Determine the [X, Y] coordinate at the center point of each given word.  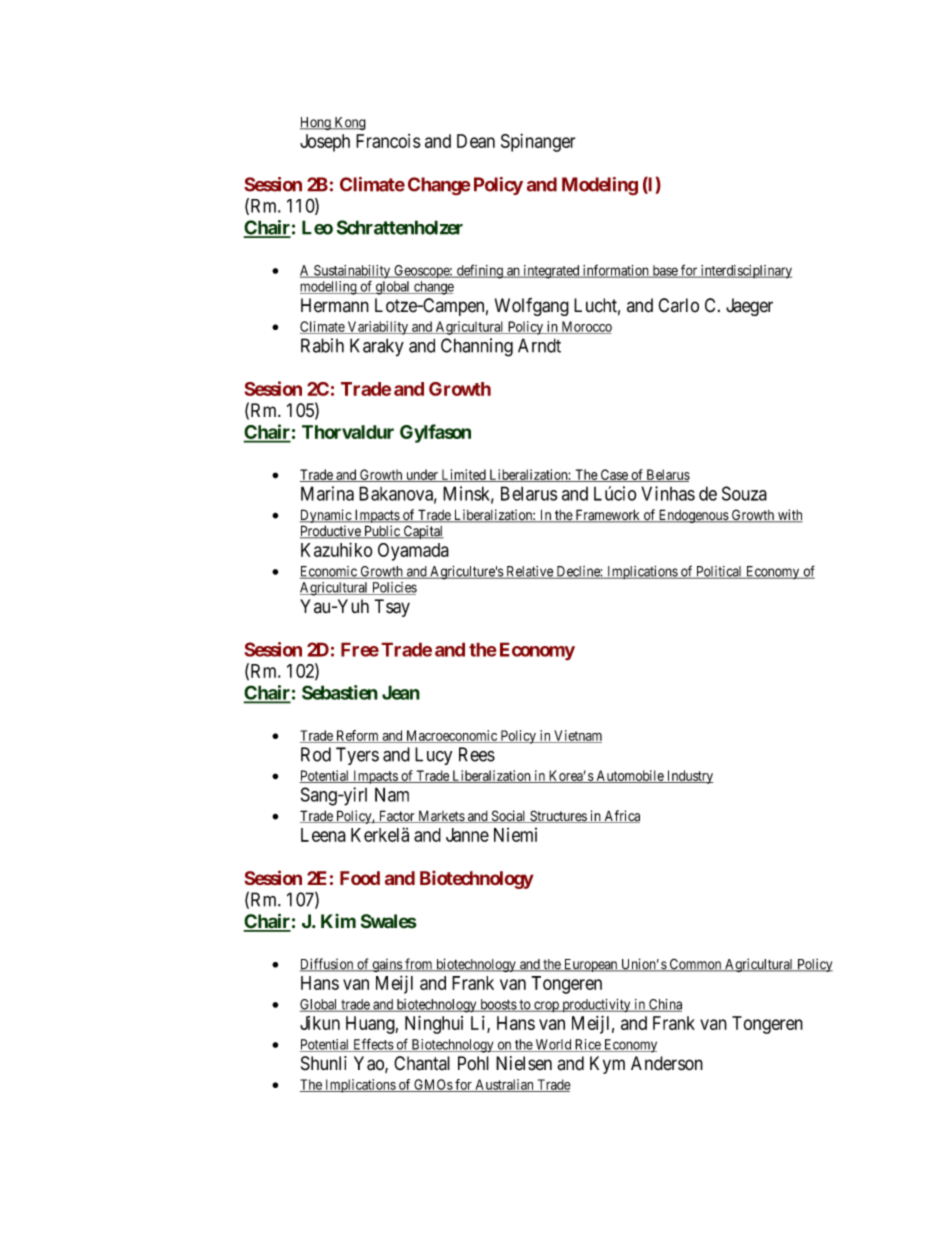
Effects [373, 1045]
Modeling [600, 186]
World [553, 1045]
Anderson [667, 1063]
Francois [388, 141]
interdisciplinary [745, 272]
